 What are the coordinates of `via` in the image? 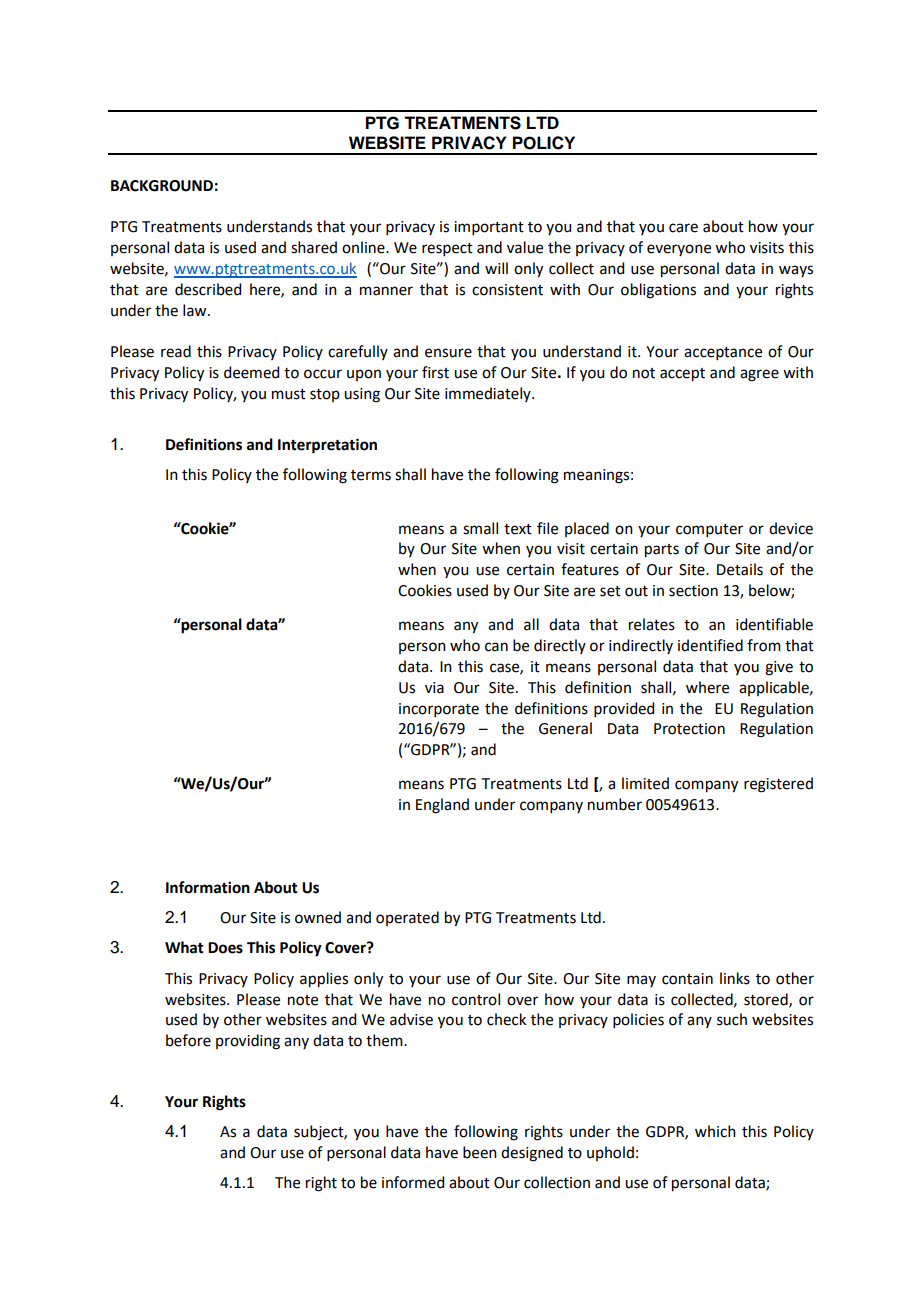 It's located at (434, 688).
